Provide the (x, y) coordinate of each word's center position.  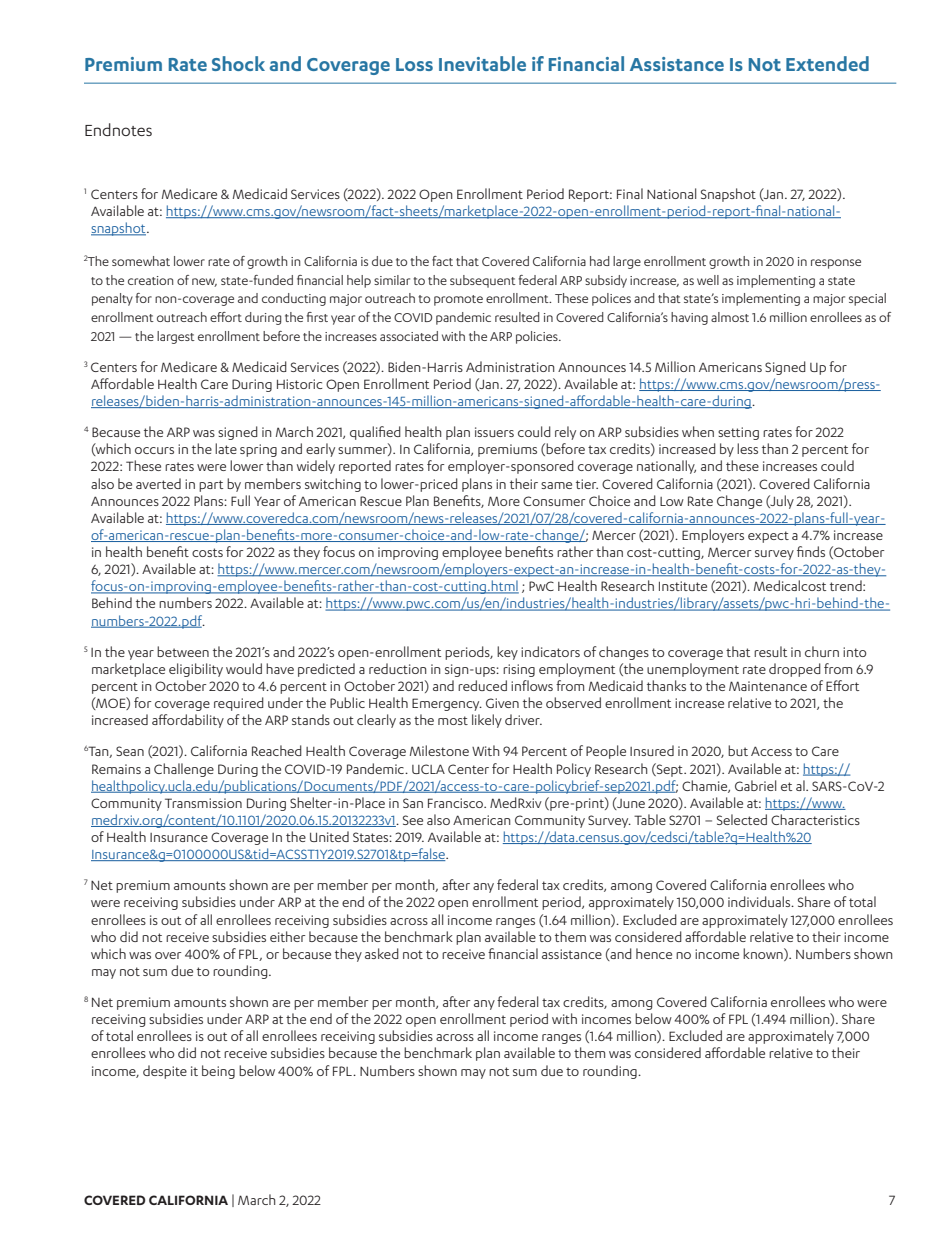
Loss (414, 64)
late (226, 448)
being (218, 1072)
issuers (494, 432)
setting (738, 433)
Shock (238, 63)
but (738, 750)
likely (487, 721)
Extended (827, 63)
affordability (188, 721)
